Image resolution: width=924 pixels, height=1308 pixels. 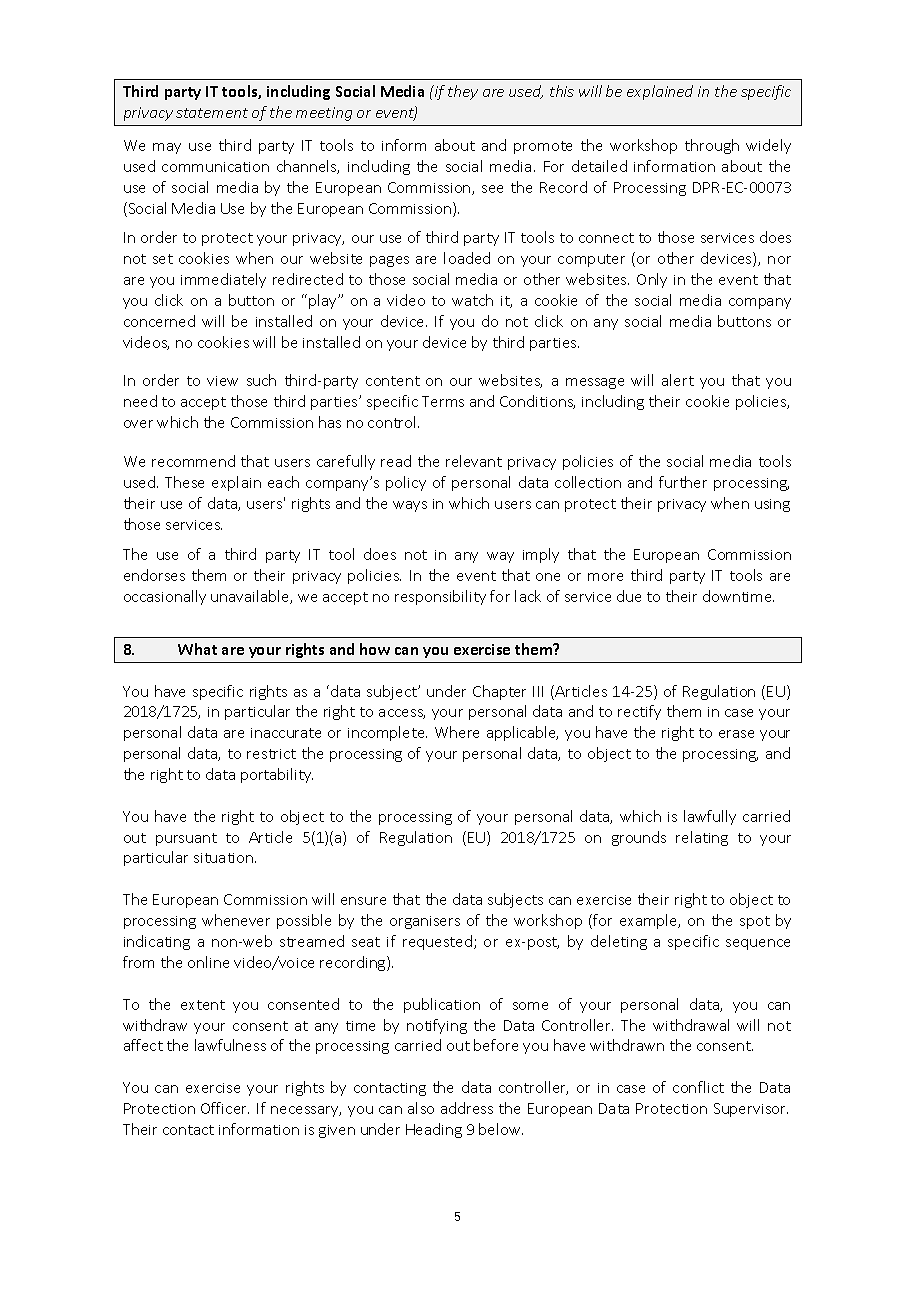 What do you see at coordinates (225, 1108) in the screenshot?
I see `Officer` at bounding box center [225, 1108].
